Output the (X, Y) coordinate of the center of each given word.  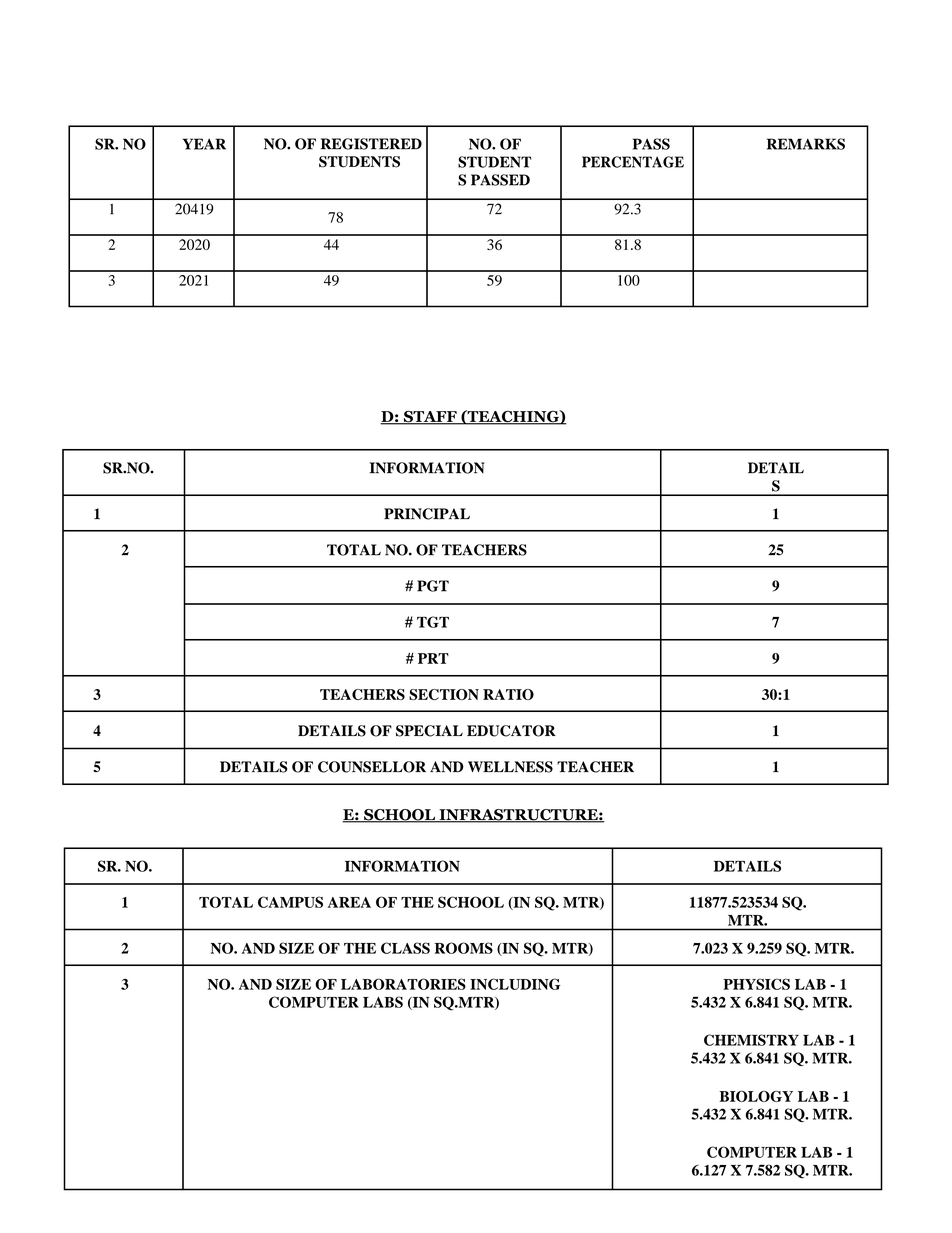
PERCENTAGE (633, 162)
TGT (433, 622)
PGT (433, 586)
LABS (383, 1002)
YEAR (204, 144)
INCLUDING (515, 984)
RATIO (508, 694)
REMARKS (806, 144)
